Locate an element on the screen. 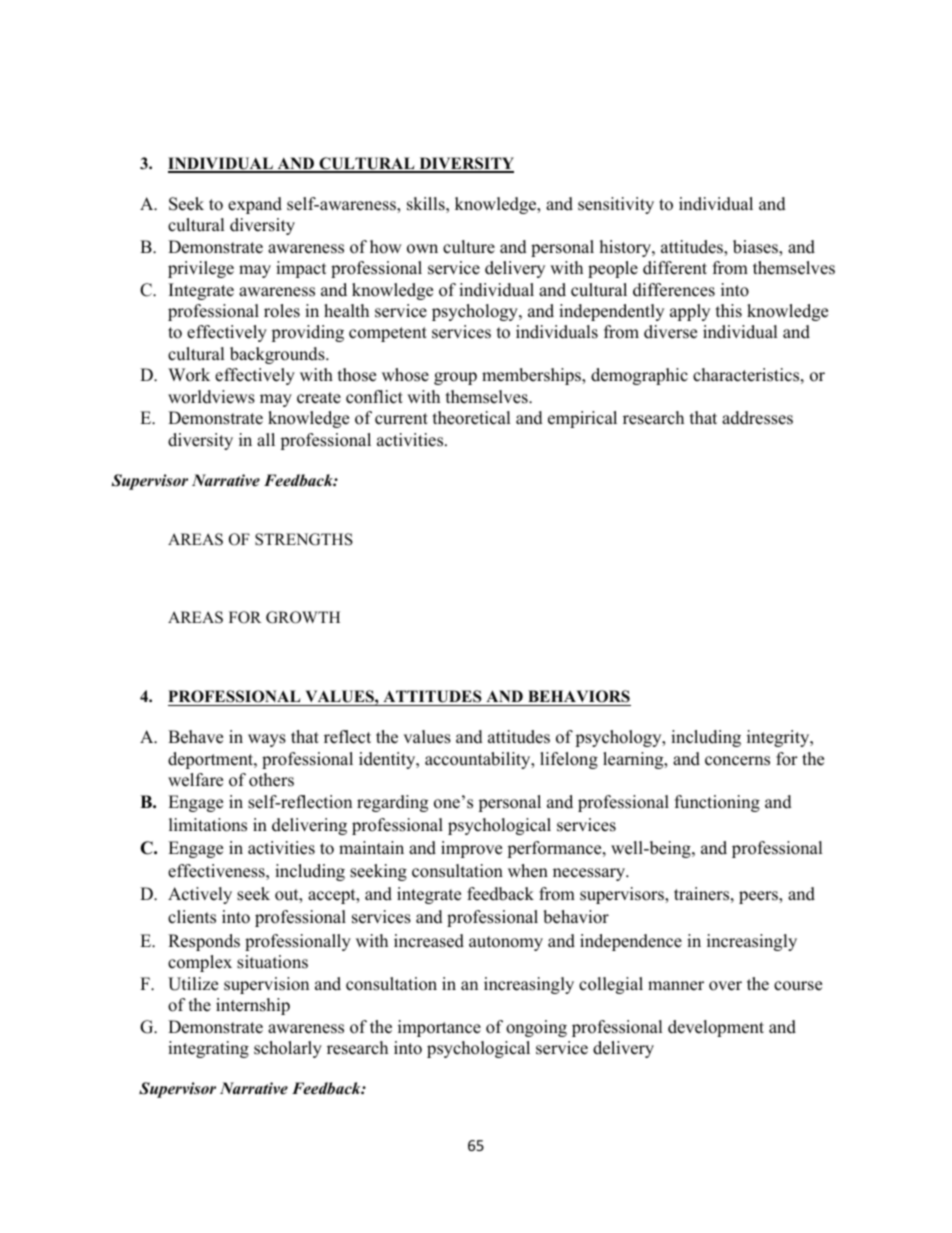 The image size is (952, 1233). delivering is located at coordinates (309, 826).
